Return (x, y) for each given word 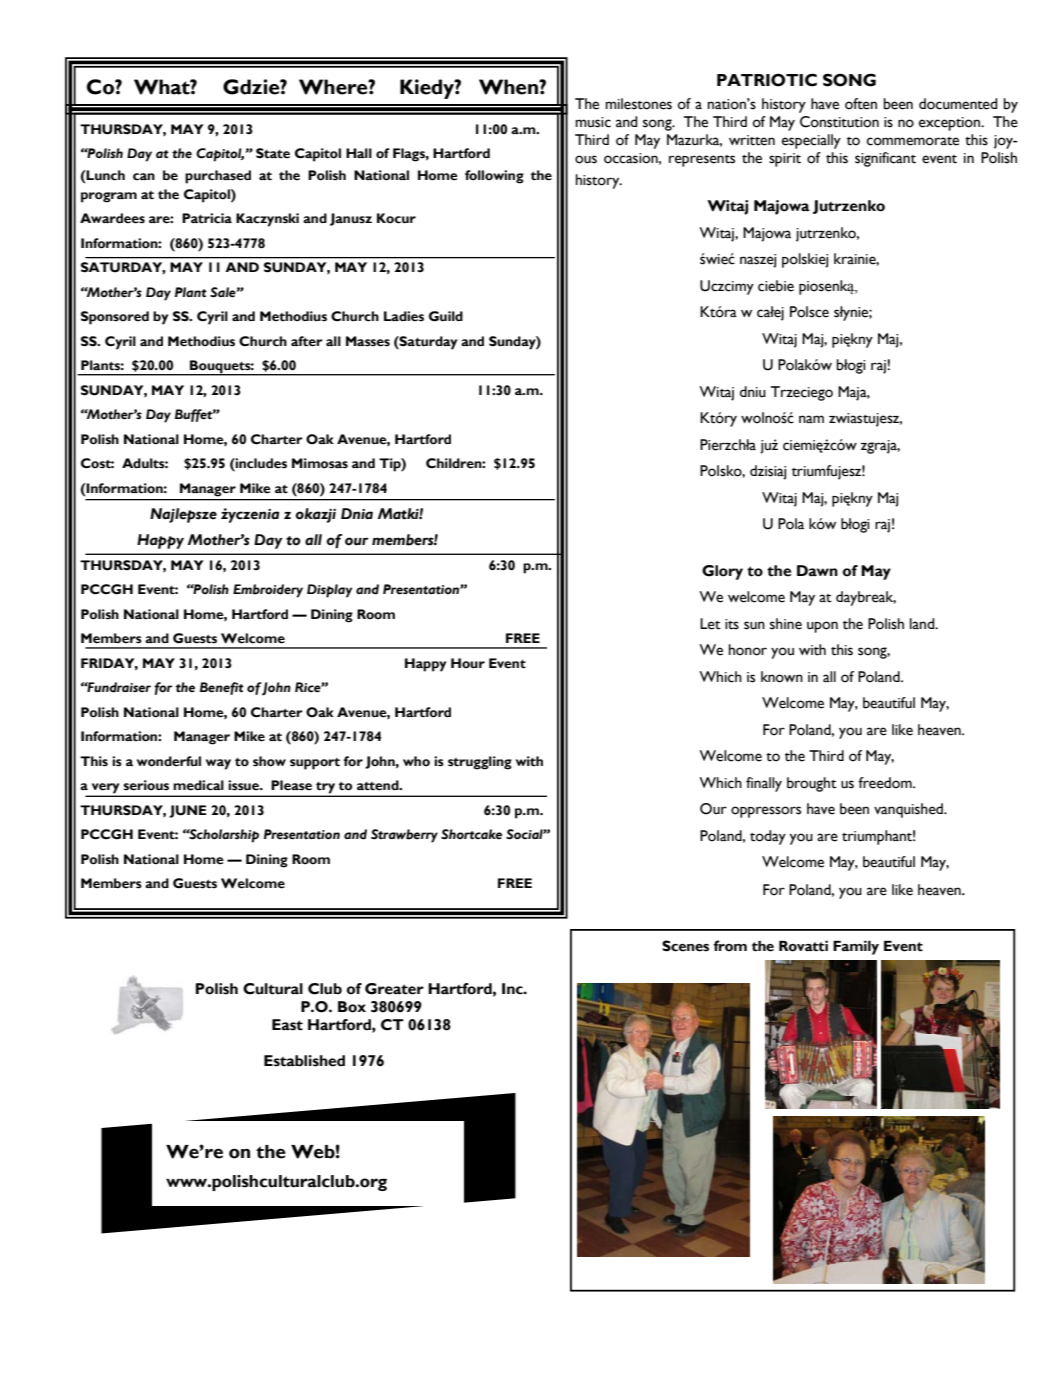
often (861, 104)
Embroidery (268, 591)
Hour (468, 663)
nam (811, 419)
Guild (446, 316)
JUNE (187, 811)
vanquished (909, 810)
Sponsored (115, 318)
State (273, 153)
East (287, 1025)
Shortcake (471, 834)
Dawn (817, 571)
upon (822, 627)
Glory (722, 572)
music (593, 122)
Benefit (222, 688)
